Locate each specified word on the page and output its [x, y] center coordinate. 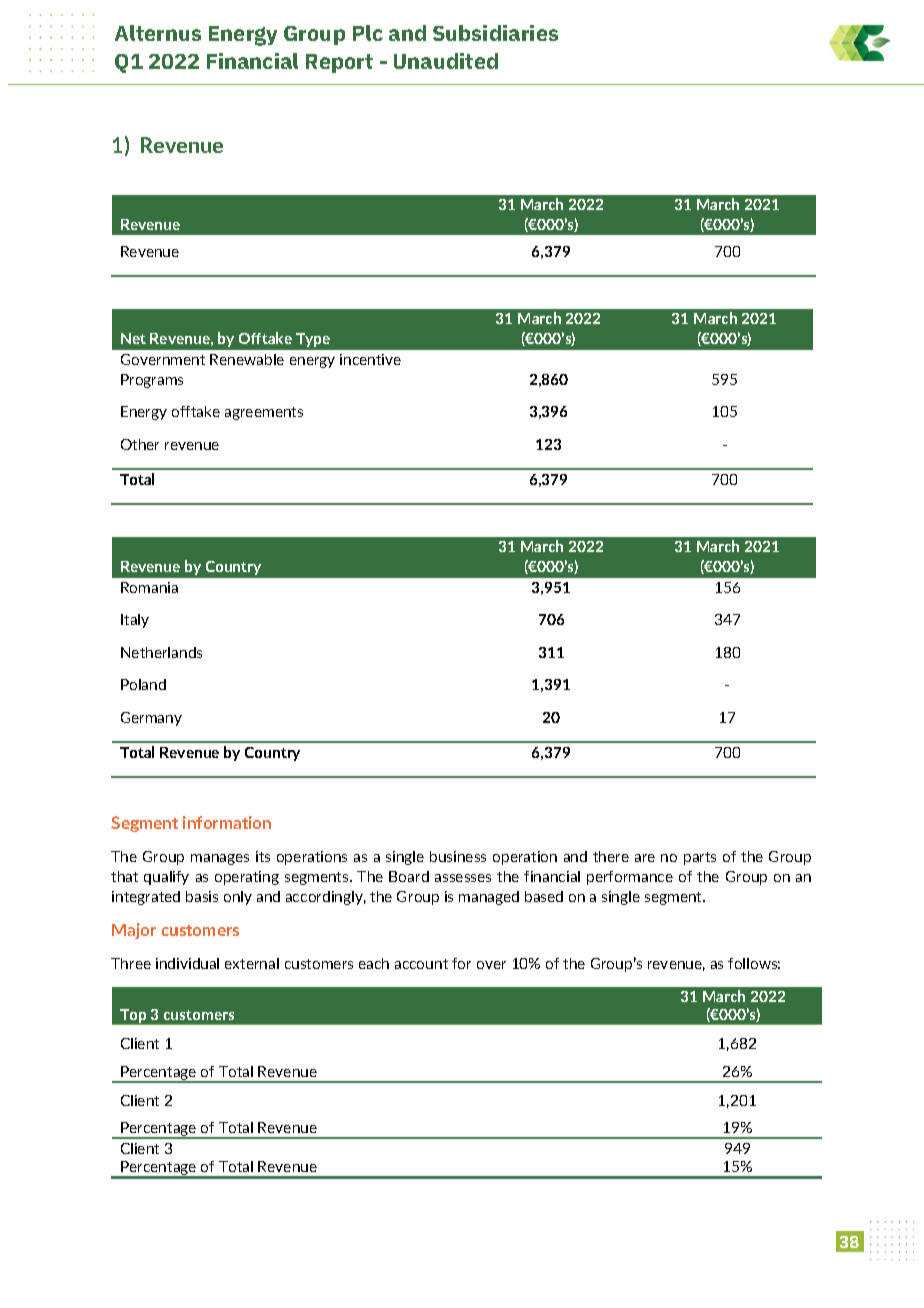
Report [339, 63]
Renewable [247, 359]
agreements [264, 413]
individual [187, 963]
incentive [370, 359]
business [458, 856]
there [611, 856]
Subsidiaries [495, 33]
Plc [368, 33]
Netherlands [161, 652]
